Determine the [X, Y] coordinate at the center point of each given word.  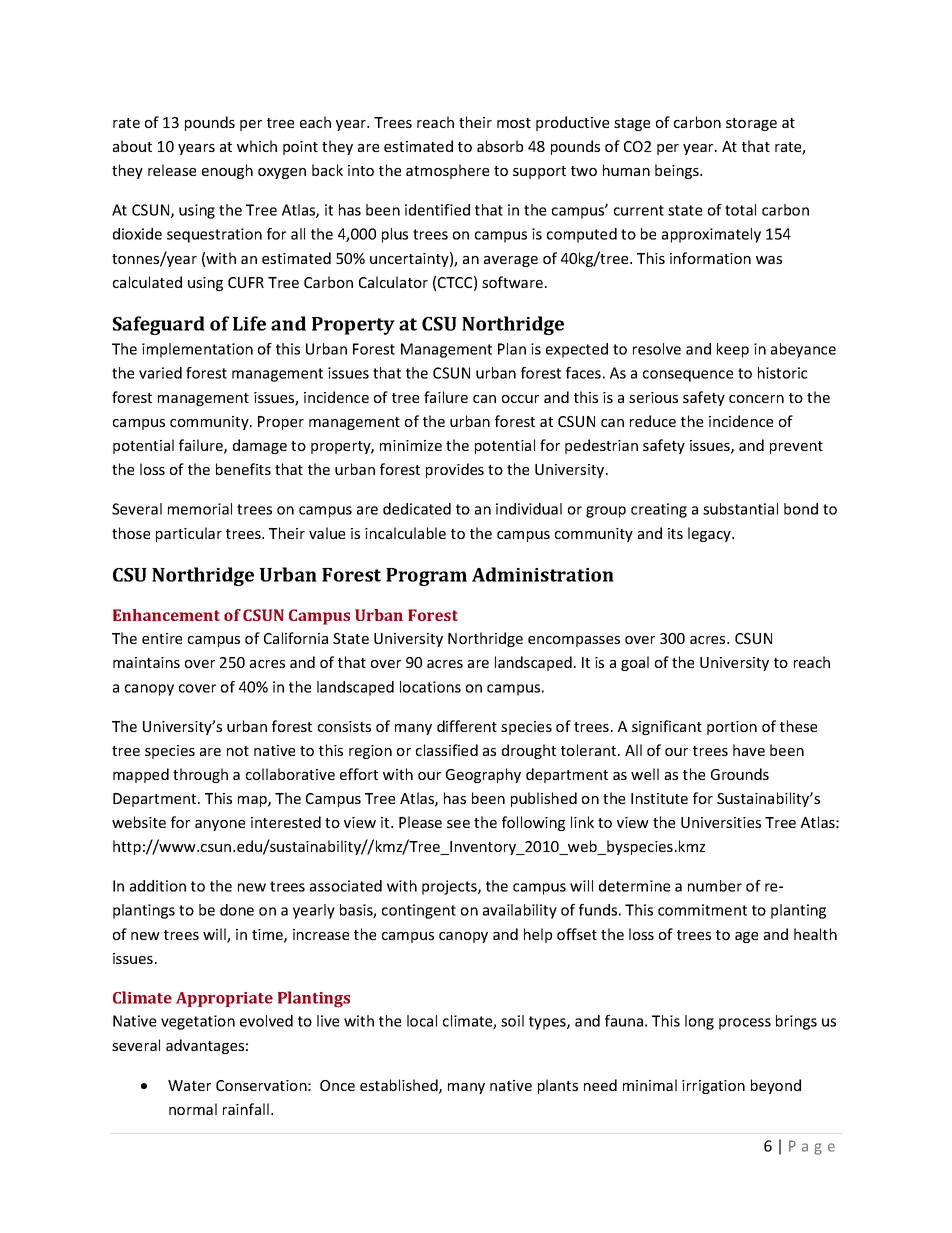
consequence [688, 376]
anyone [220, 825]
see [458, 824]
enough [227, 171]
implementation [197, 350]
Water [189, 1085]
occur [520, 399]
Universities [721, 822]
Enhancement [166, 615]
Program [426, 577]
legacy [710, 534]
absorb [500, 146]
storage [751, 124]
